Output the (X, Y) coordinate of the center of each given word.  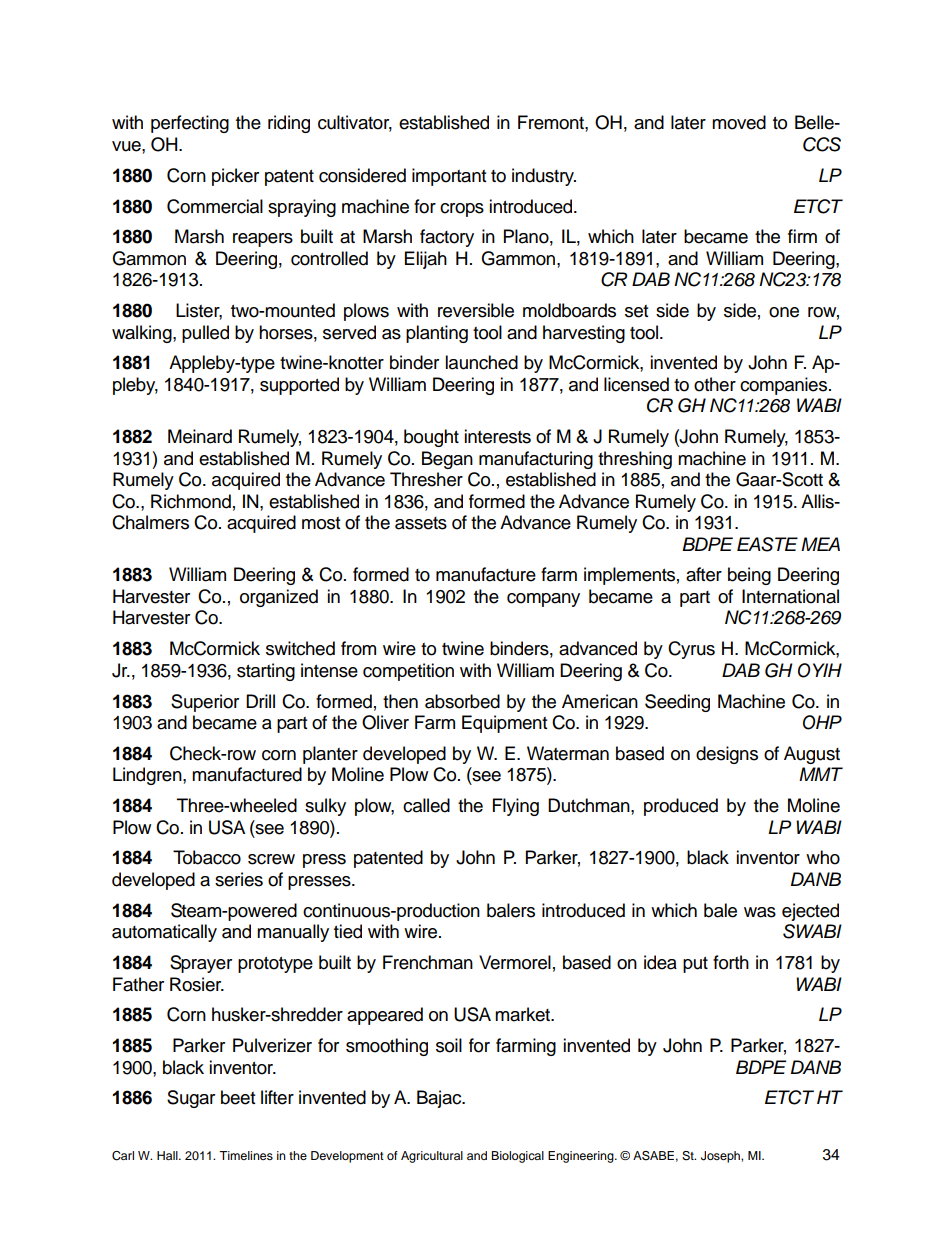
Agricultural (432, 1157)
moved (739, 122)
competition (408, 672)
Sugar (191, 1099)
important (449, 177)
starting (266, 672)
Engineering (582, 1157)
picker (235, 177)
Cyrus (691, 650)
